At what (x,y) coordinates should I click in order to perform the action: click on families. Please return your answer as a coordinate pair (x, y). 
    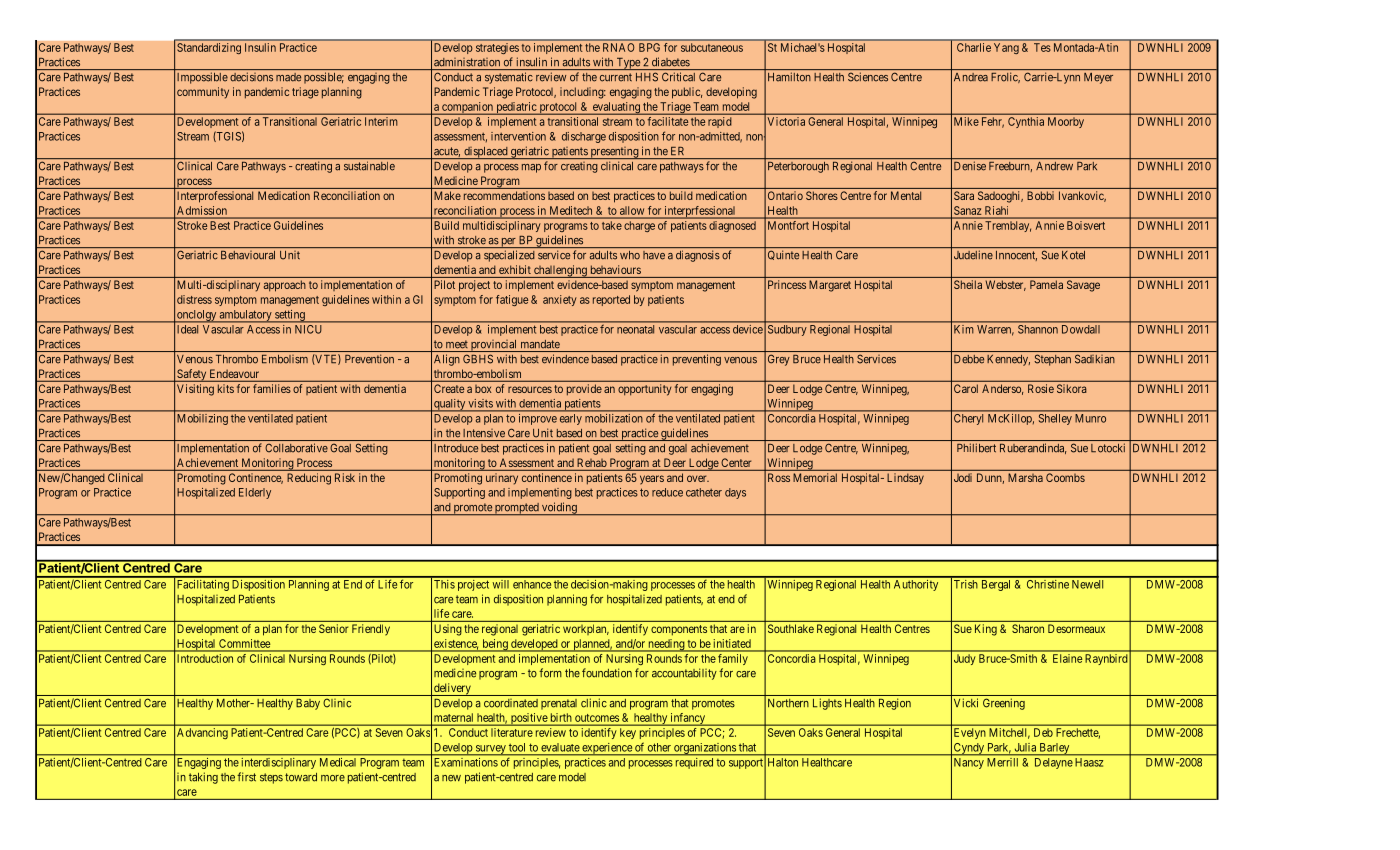
    Looking at the image, I should click on (271, 388).
